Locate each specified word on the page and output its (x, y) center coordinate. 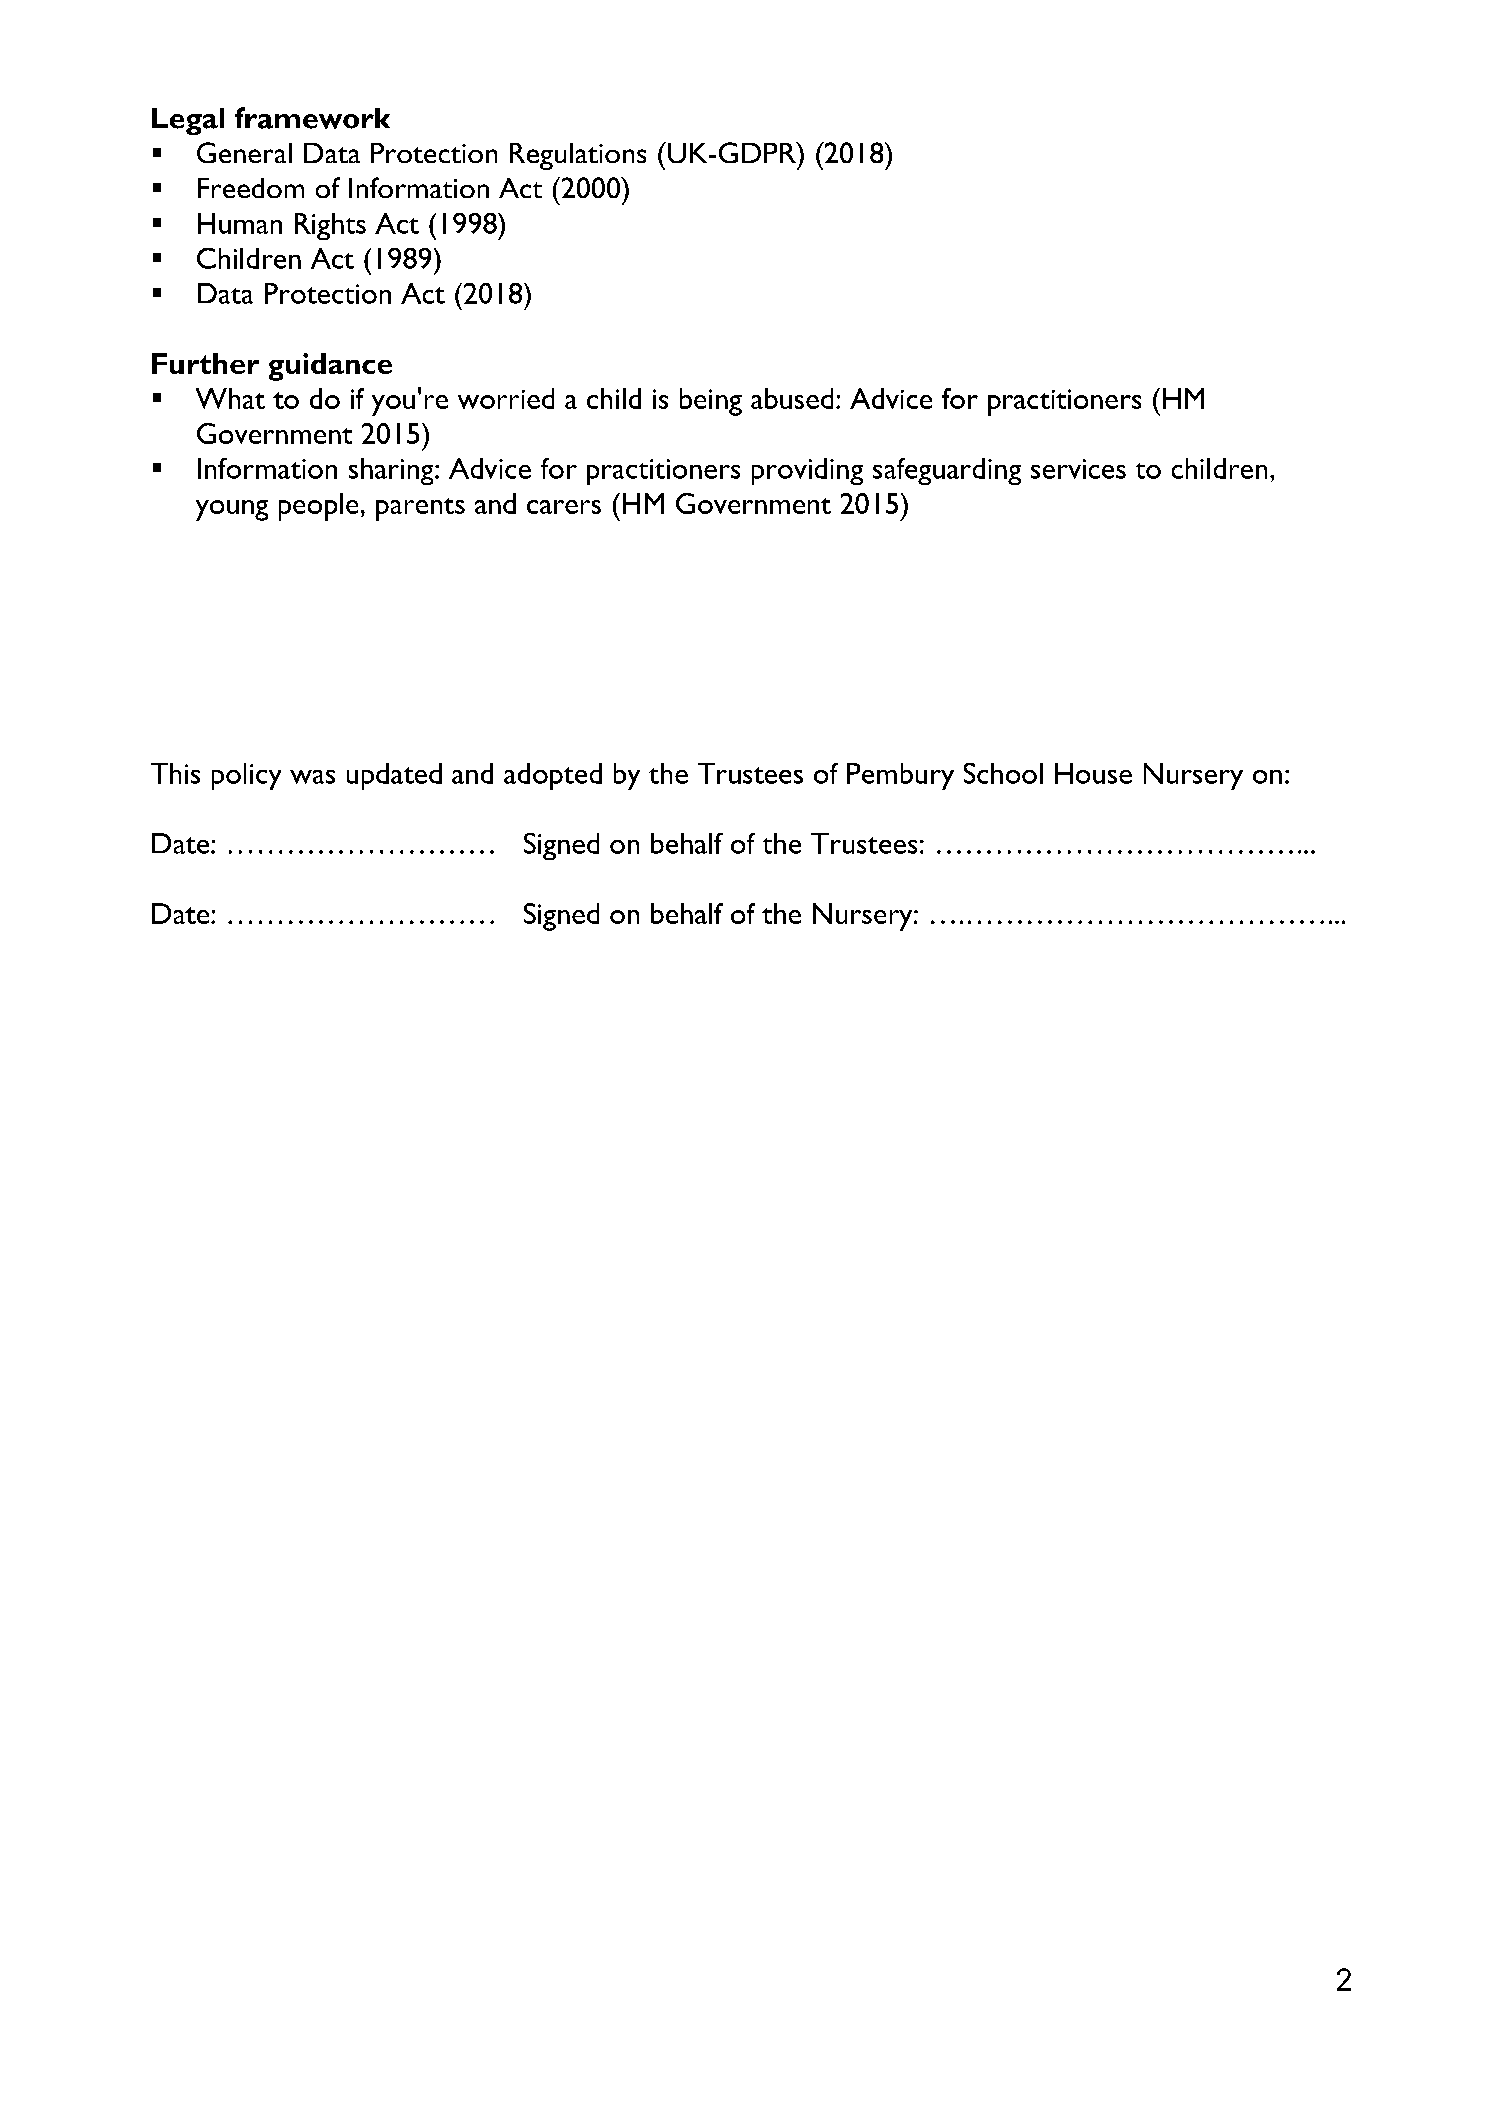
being (711, 402)
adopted (553, 776)
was (312, 777)
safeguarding (947, 471)
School (1003, 773)
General (244, 152)
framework (312, 118)
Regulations (578, 156)
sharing (392, 471)
